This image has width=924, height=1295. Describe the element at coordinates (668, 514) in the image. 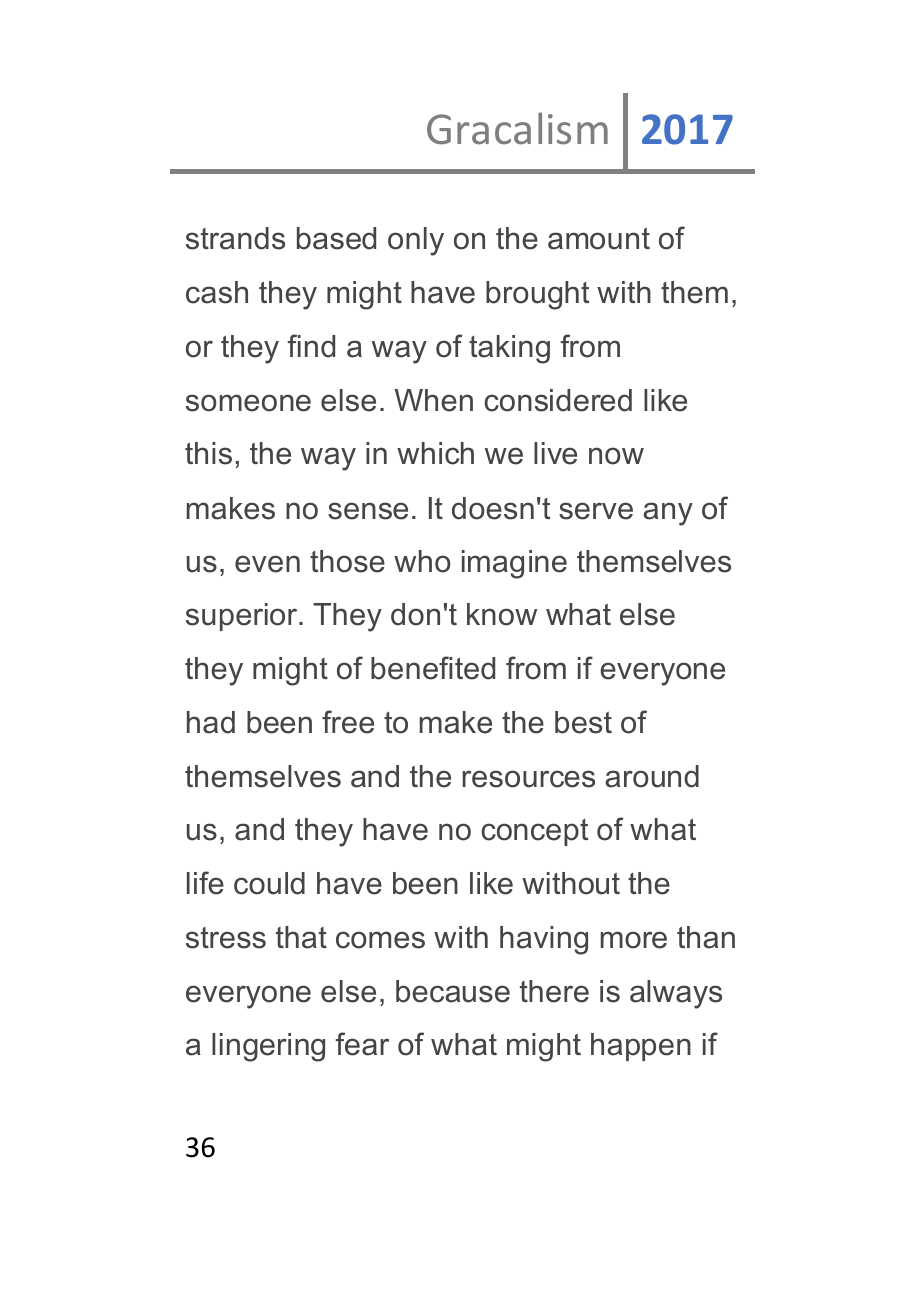

I see `any` at that location.
